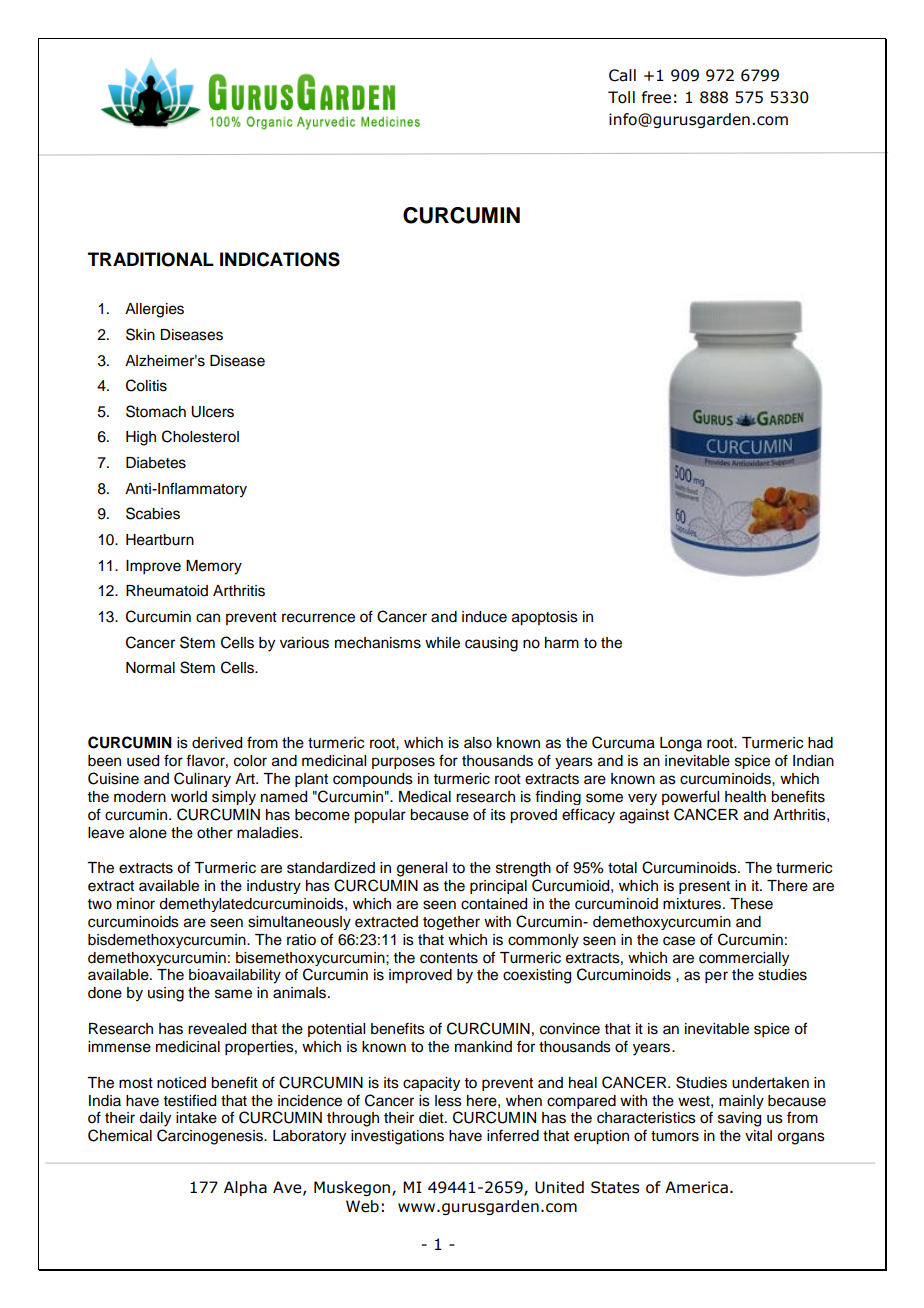 Image resolution: width=924 pixels, height=1308 pixels. I want to click on while, so click(442, 643).
